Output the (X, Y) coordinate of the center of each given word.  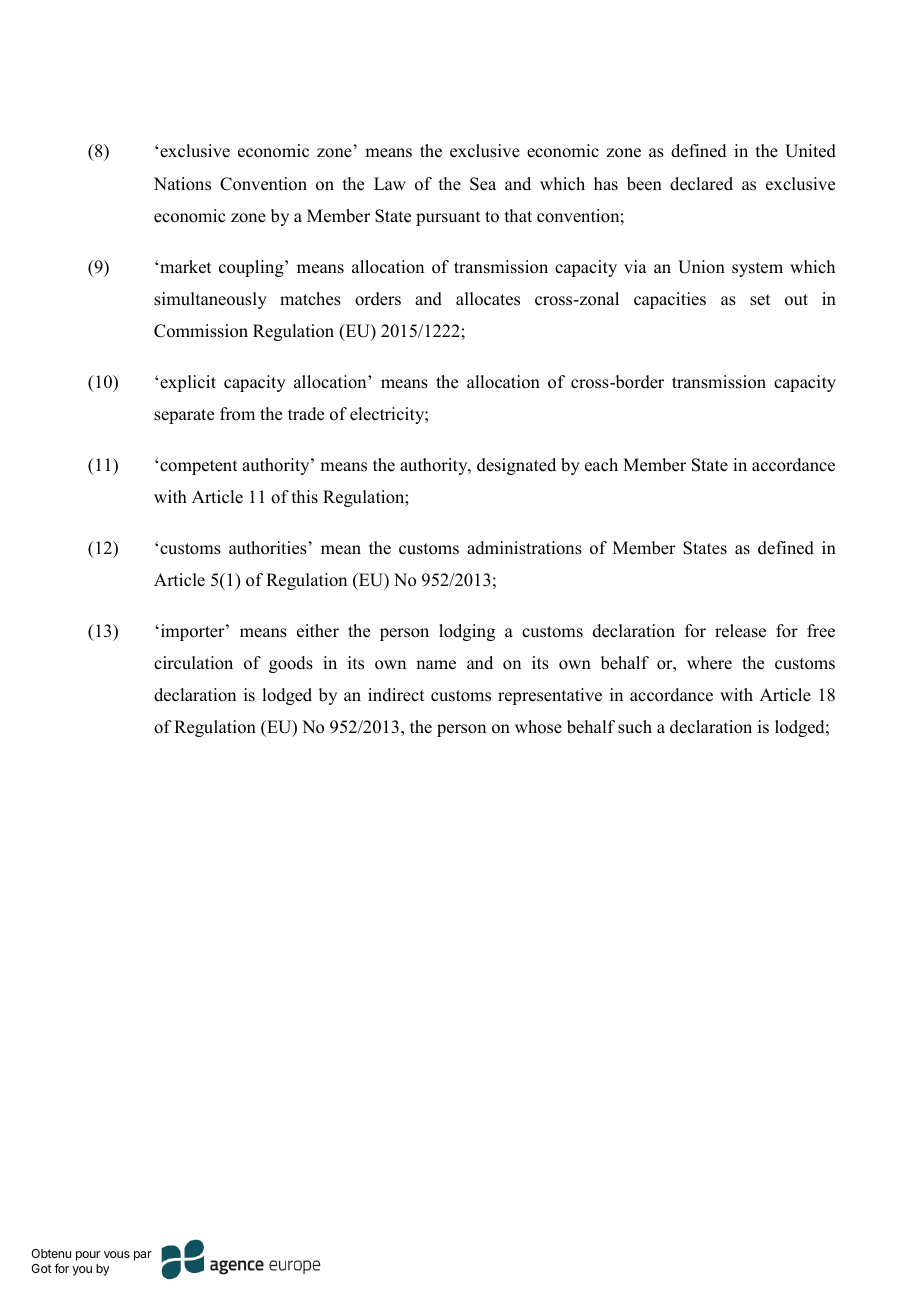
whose (538, 727)
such (635, 727)
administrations (524, 548)
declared (701, 184)
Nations (182, 184)
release (740, 631)
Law (390, 183)
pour (88, 1256)
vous (117, 1254)
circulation (193, 663)
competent (198, 467)
